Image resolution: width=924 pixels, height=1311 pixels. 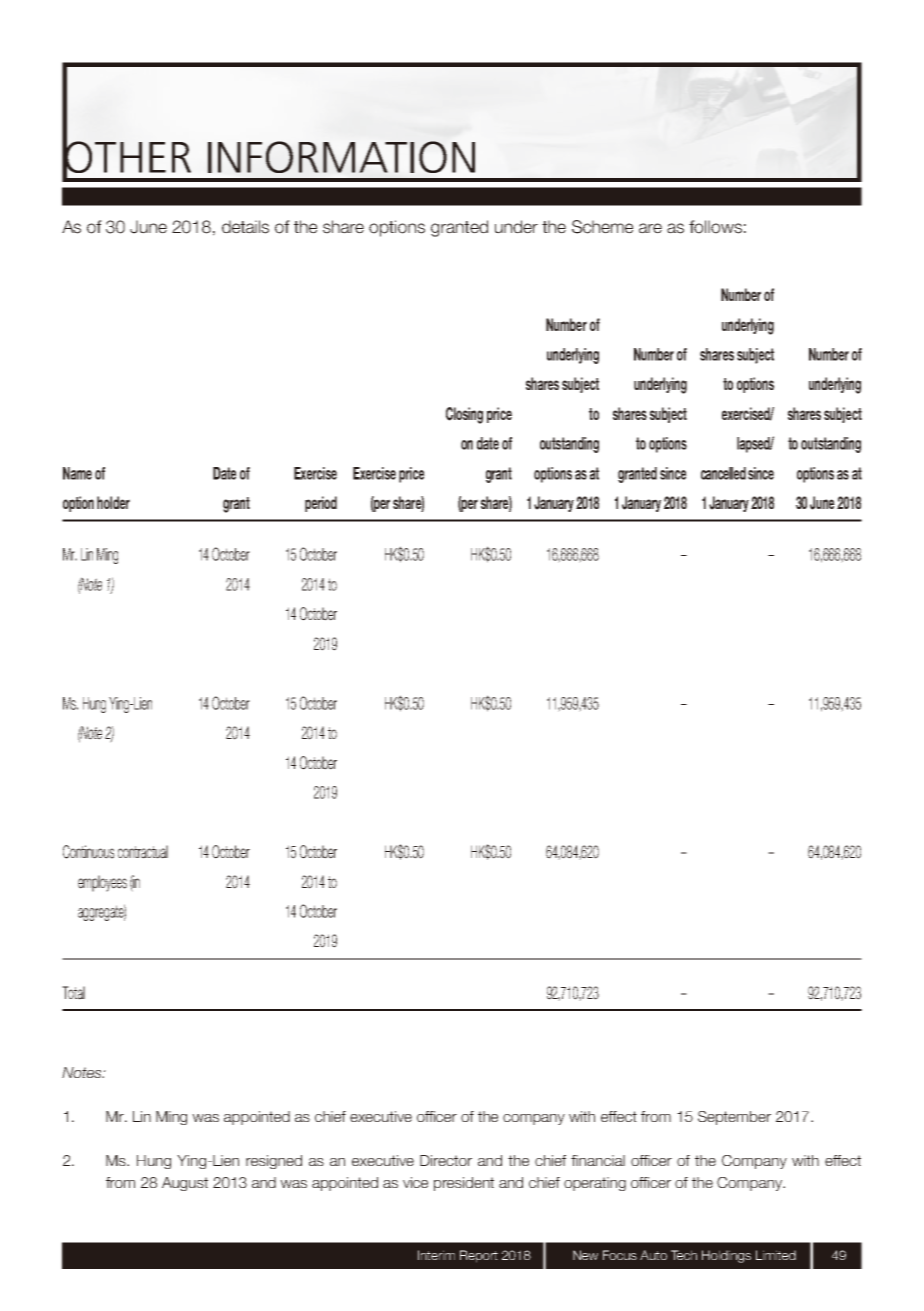 What do you see at coordinates (595, 1184) in the screenshot?
I see `operating` at bounding box center [595, 1184].
